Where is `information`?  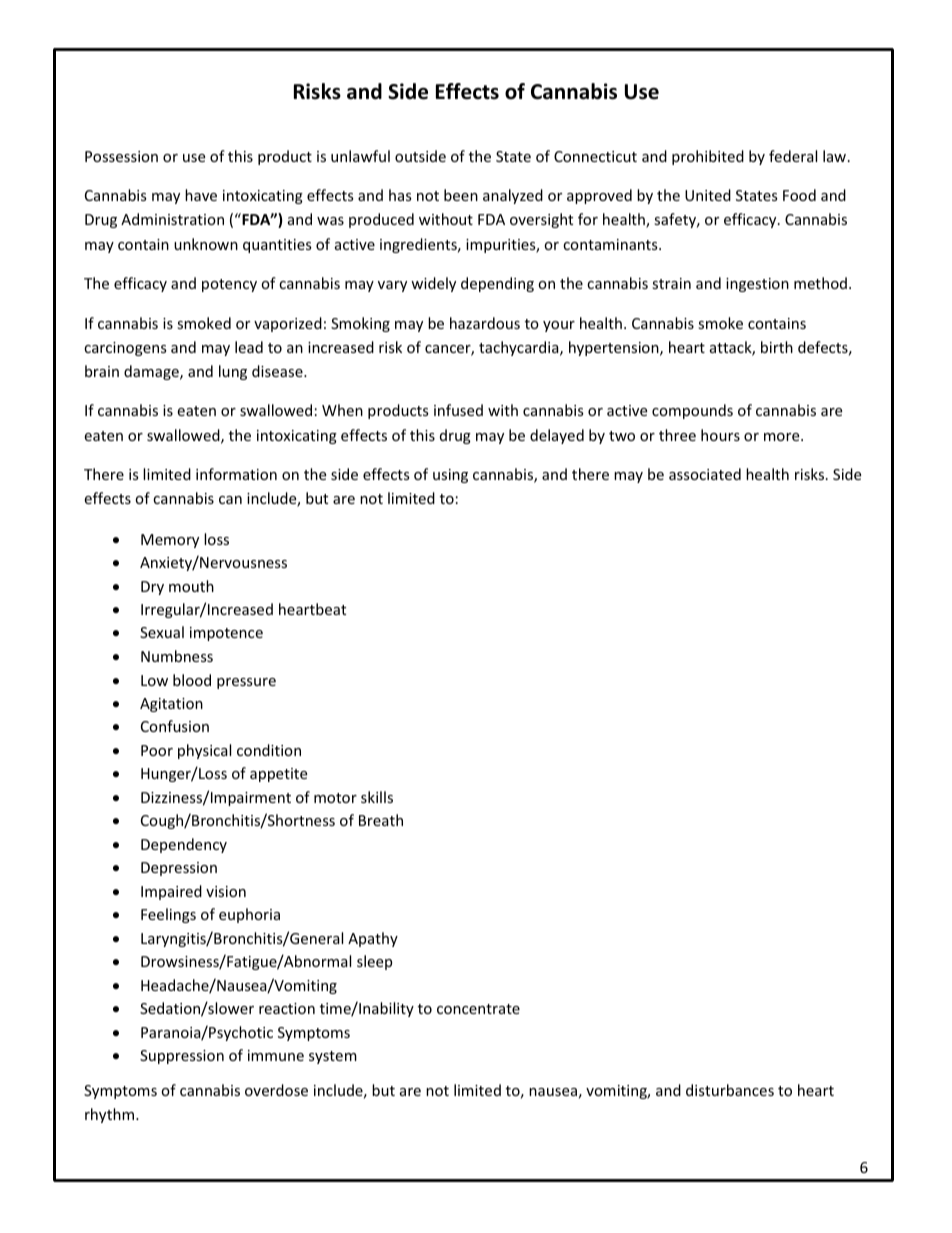
information is located at coordinates (236, 474).
